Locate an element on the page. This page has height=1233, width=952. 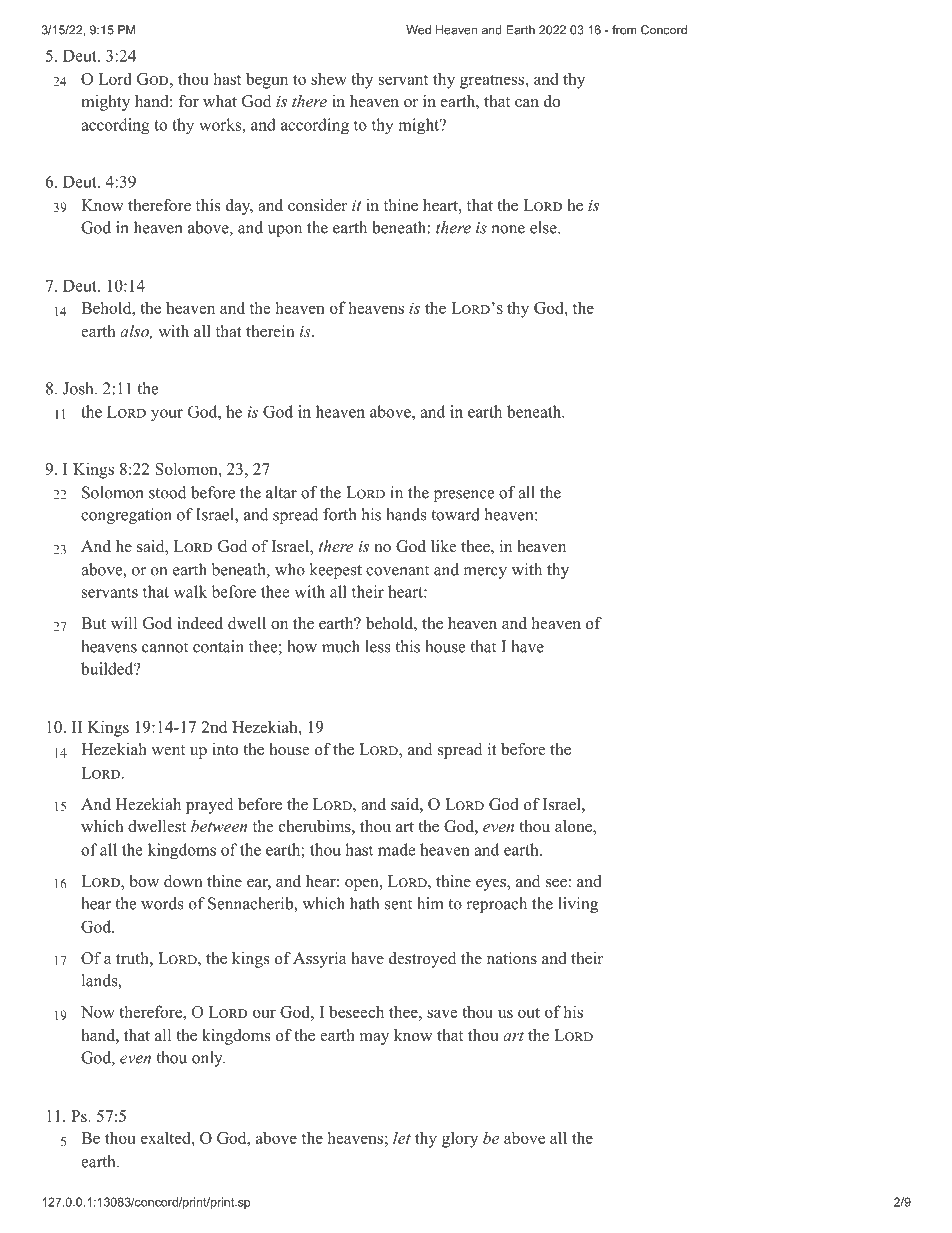
let is located at coordinates (402, 1137).
